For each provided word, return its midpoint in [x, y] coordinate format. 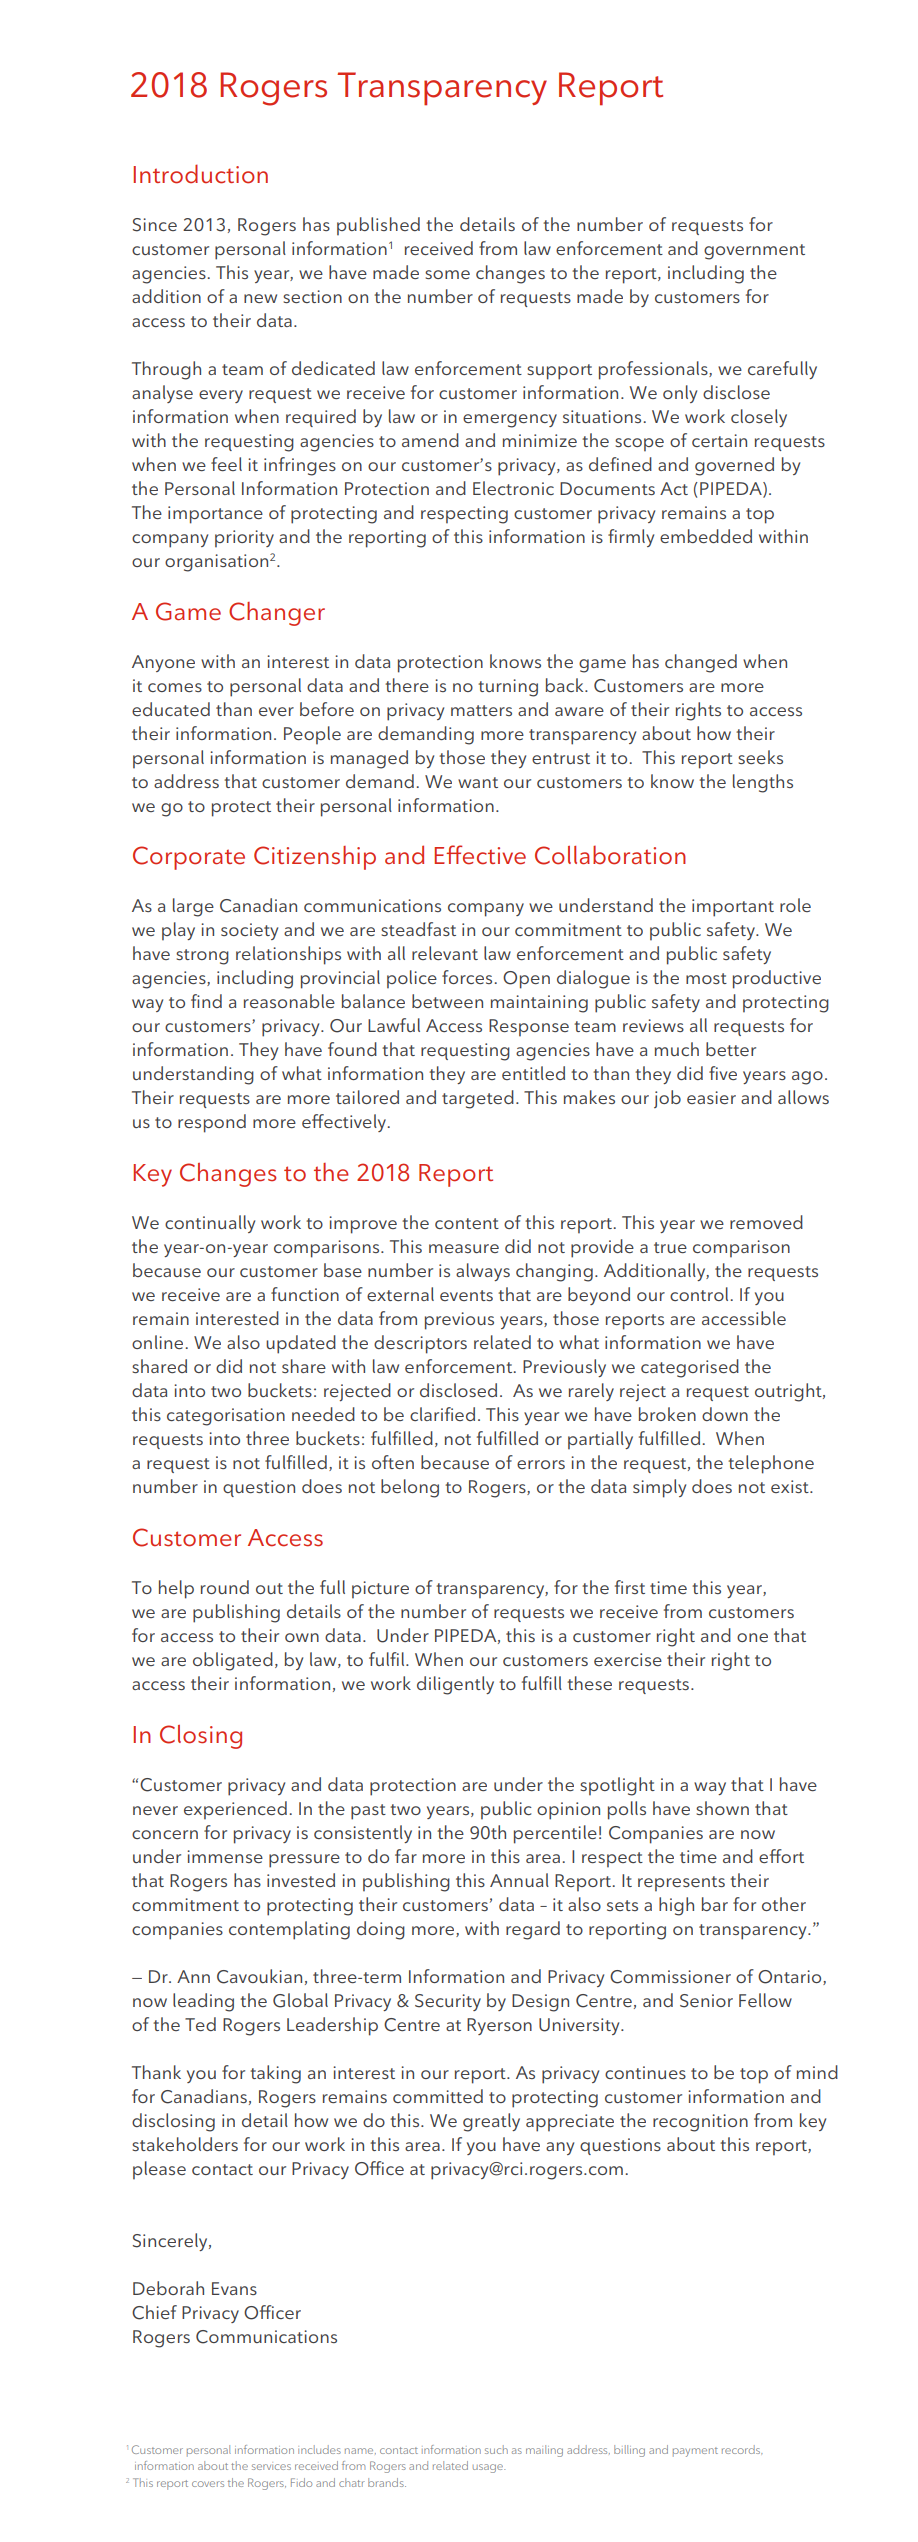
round [225, 1587]
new [260, 298]
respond [212, 1123]
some [447, 274]
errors [541, 1464]
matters [481, 710]
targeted [478, 1099]
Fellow [765, 2000]
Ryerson [499, 2026]
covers [208, 2484]
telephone [771, 1464]
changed [701, 663]
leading [203, 2002]
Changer [277, 614]
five [723, 1073]
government [754, 252]
